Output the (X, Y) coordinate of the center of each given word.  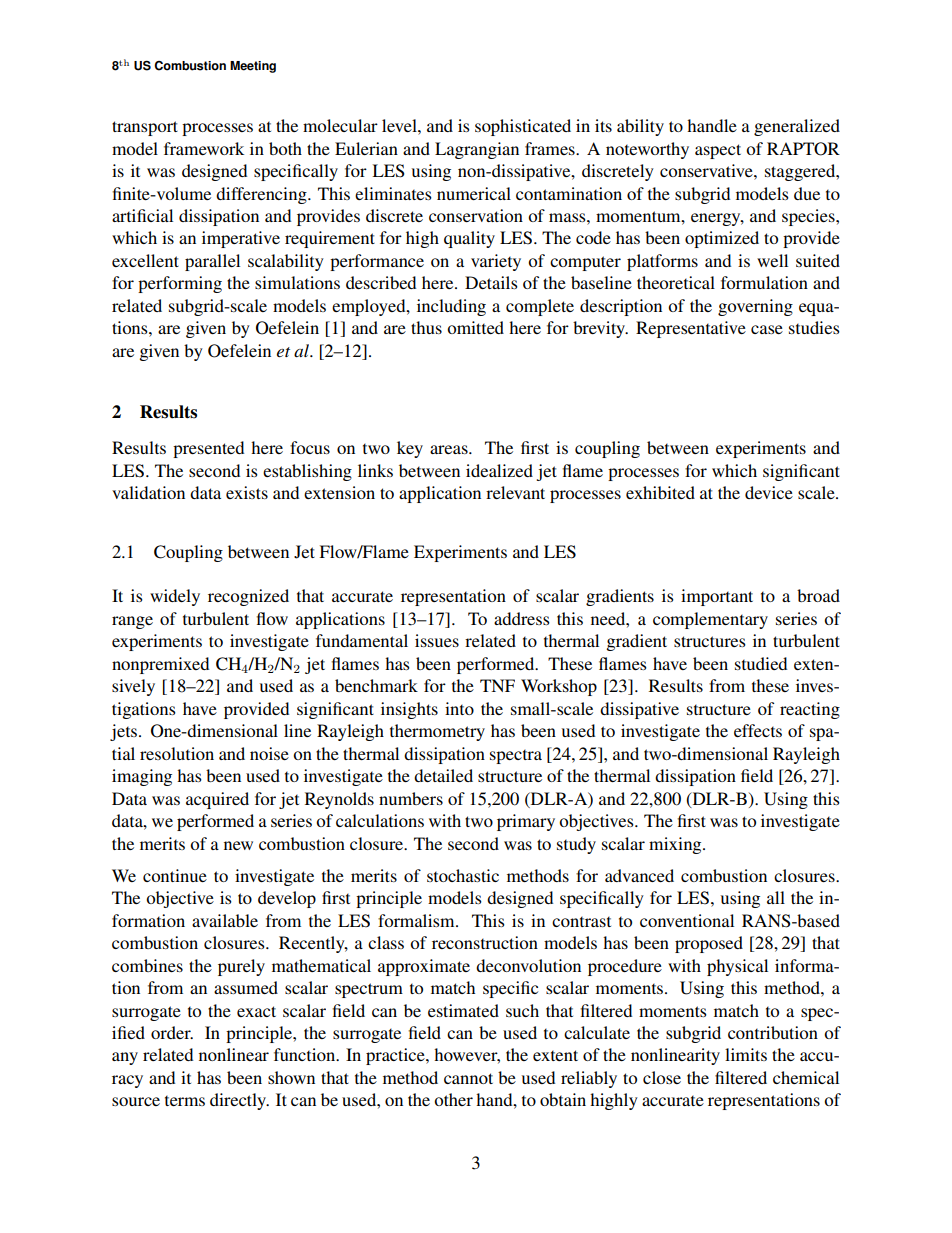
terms (185, 1101)
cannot (468, 1078)
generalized (797, 127)
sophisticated (523, 127)
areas (450, 449)
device (769, 492)
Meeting (253, 67)
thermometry (437, 732)
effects (758, 730)
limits (746, 1054)
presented (208, 449)
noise (269, 753)
